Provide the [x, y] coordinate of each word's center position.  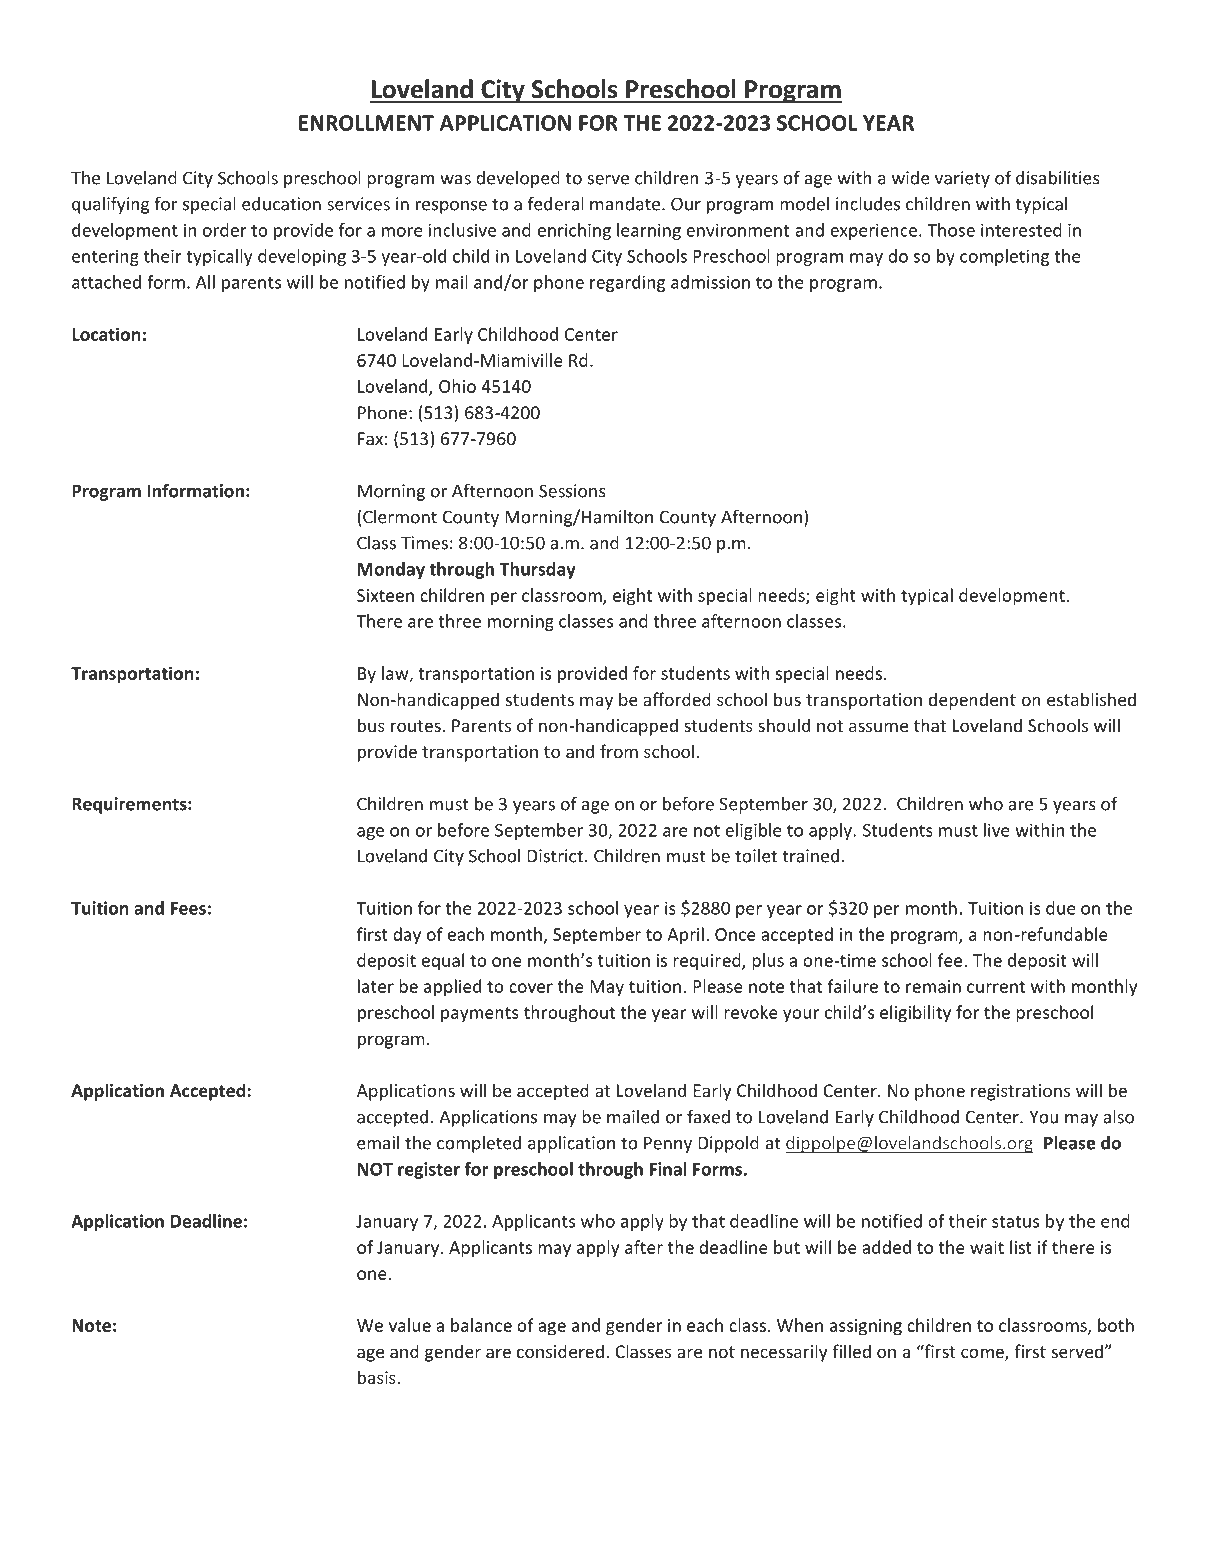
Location [106, 334]
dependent [972, 701]
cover [531, 988]
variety [962, 179]
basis [378, 1377]
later [376, 986]
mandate [626, 204]
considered [560, 1351]
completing [1004, 257]
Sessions [572, 491]
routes [417, 726]
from [619, 751]
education [281, 204]
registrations [1020, 1092]
